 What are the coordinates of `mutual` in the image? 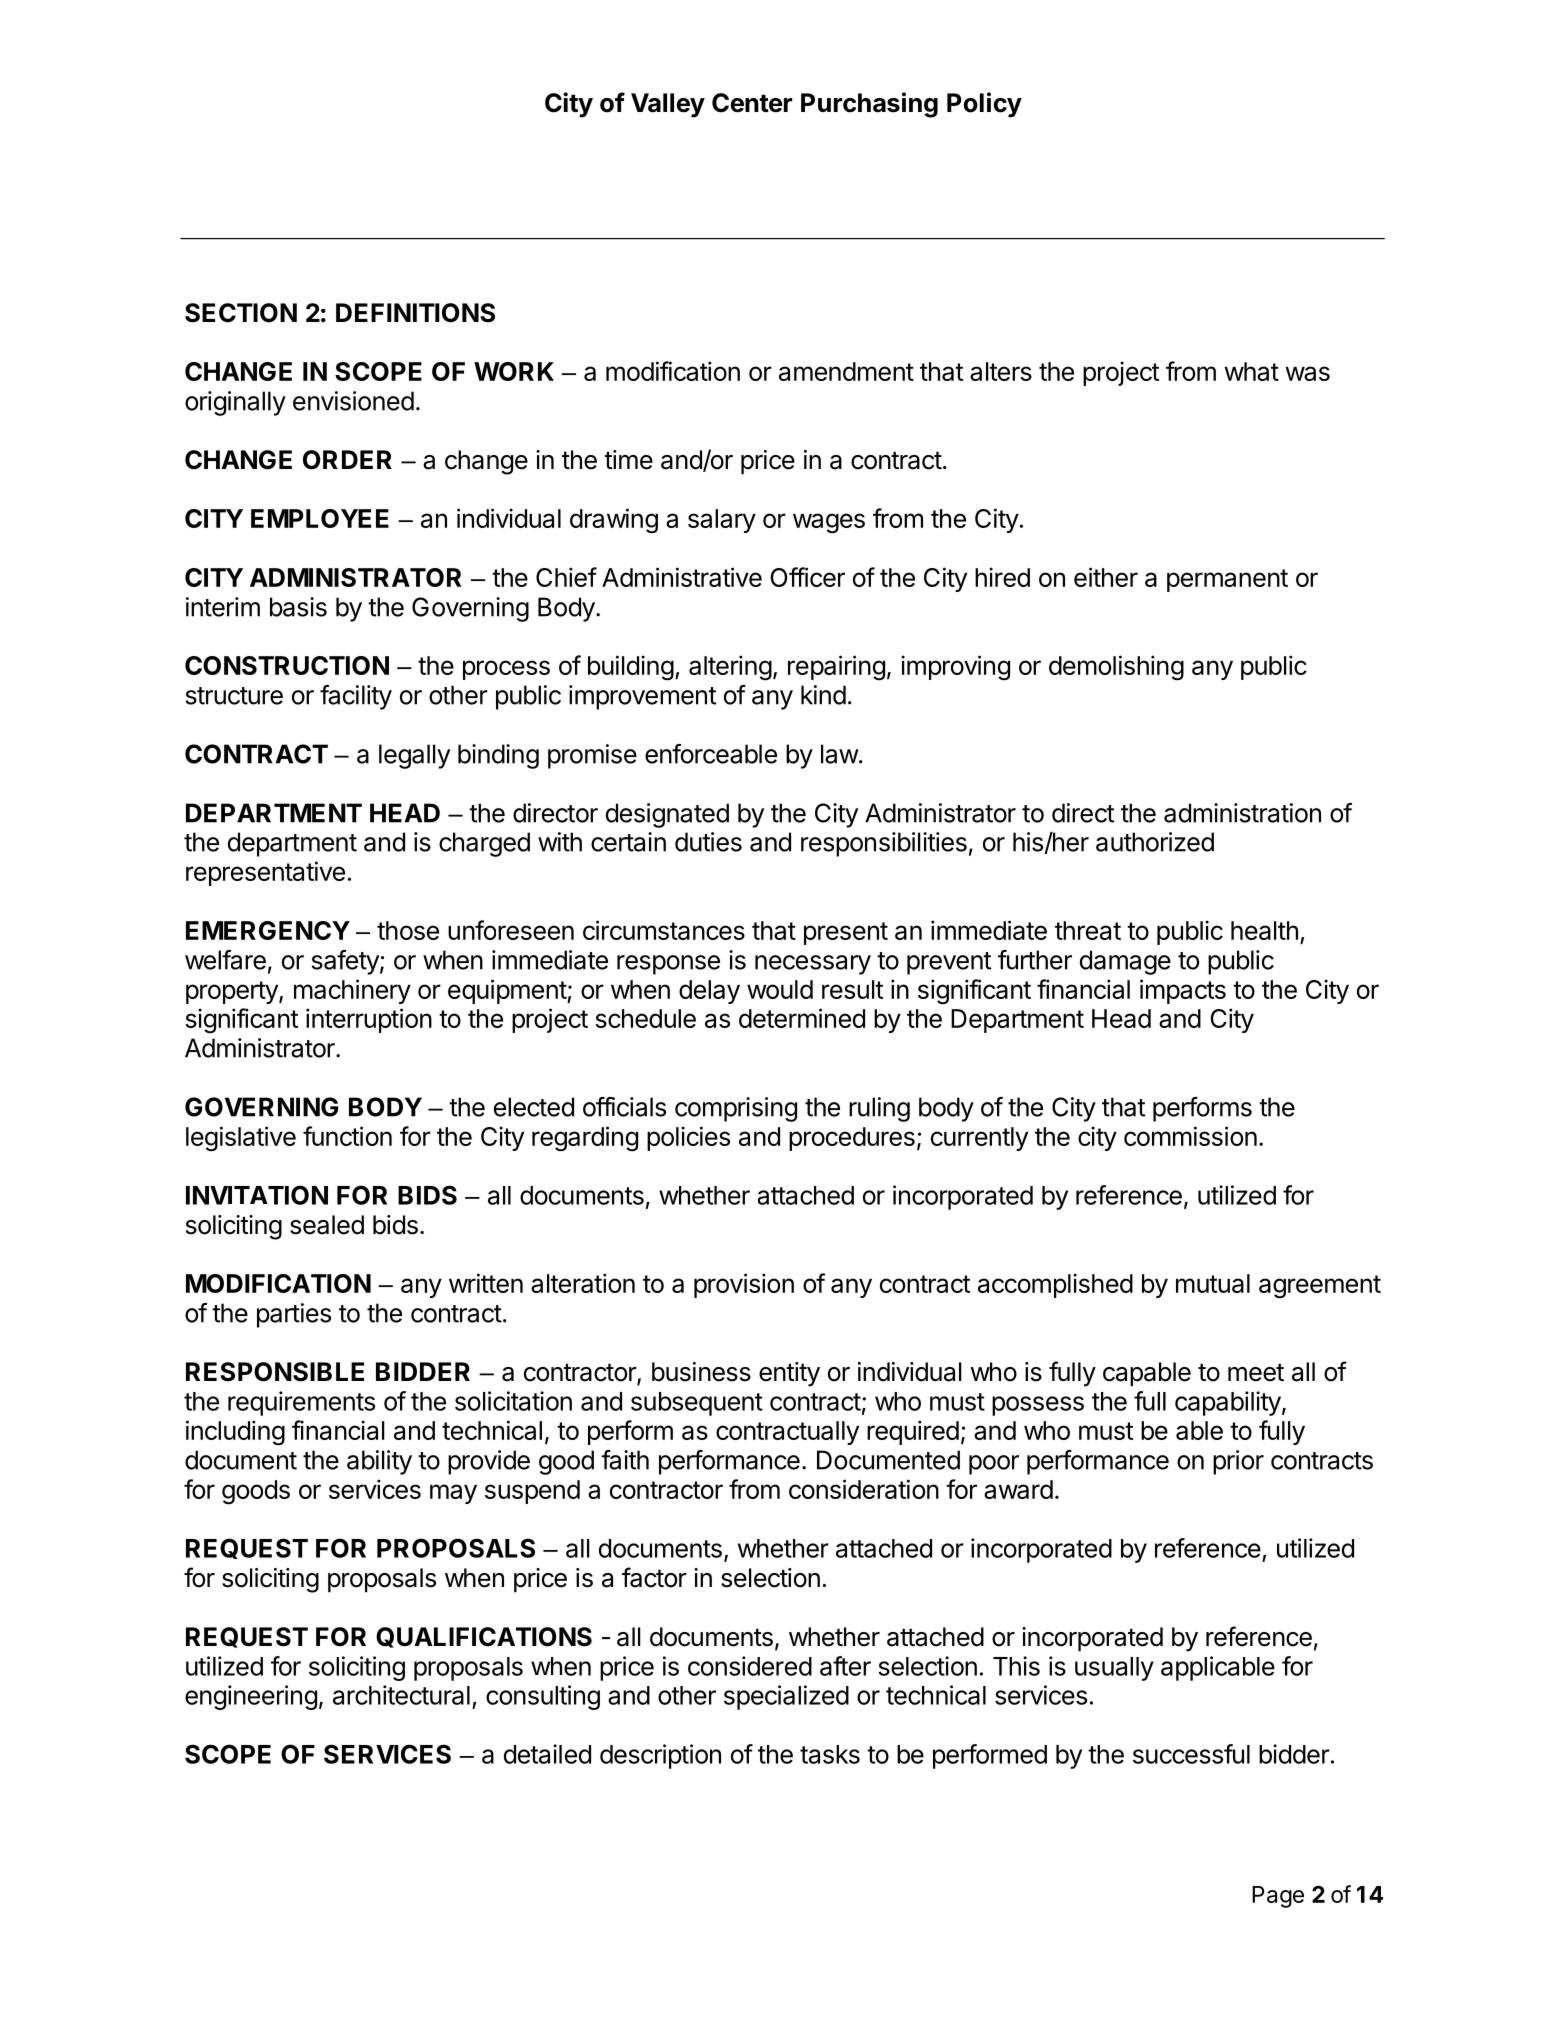 It's located at (1213, 1283).
